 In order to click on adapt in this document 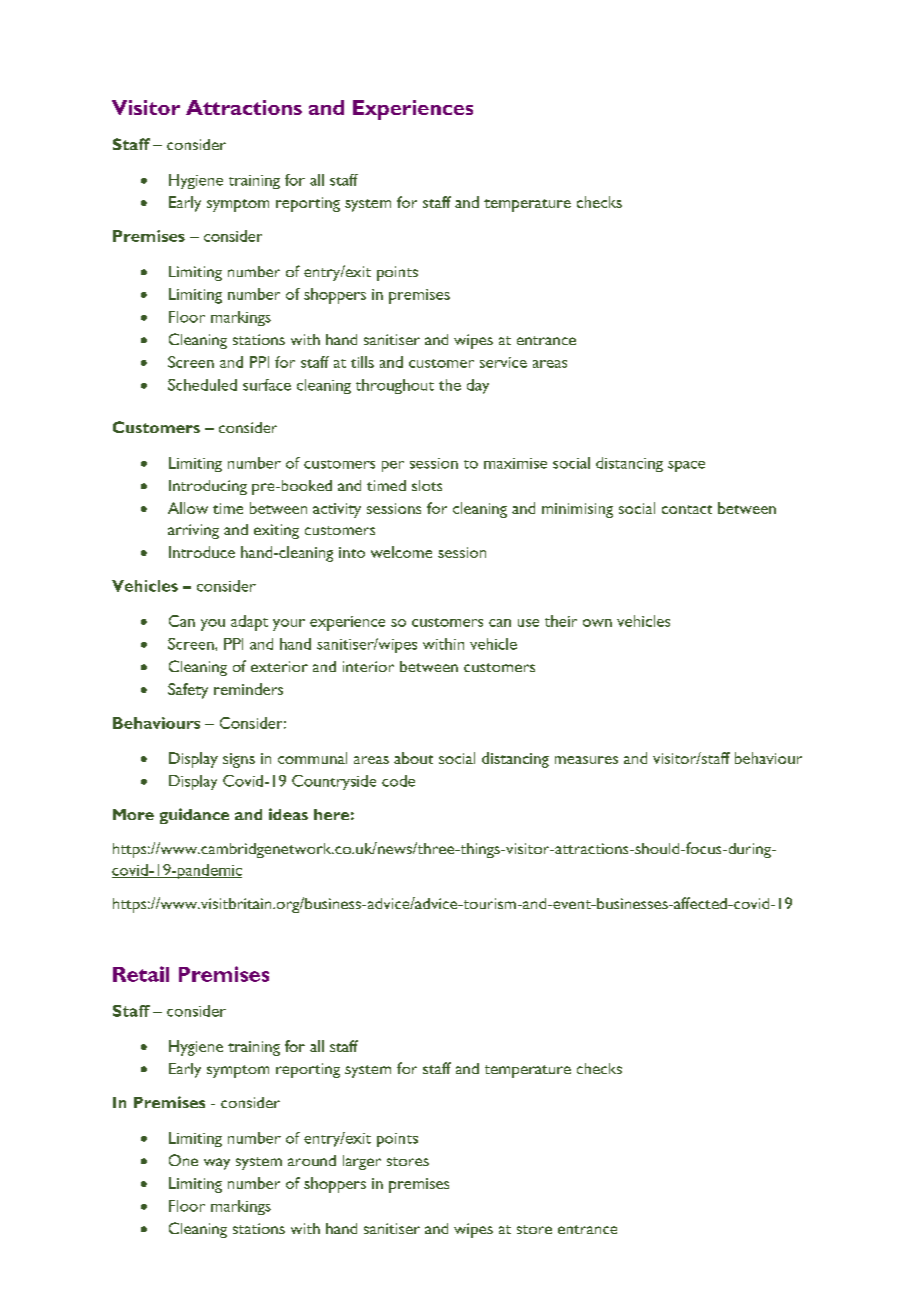, I will do `click(249, 623)`.
